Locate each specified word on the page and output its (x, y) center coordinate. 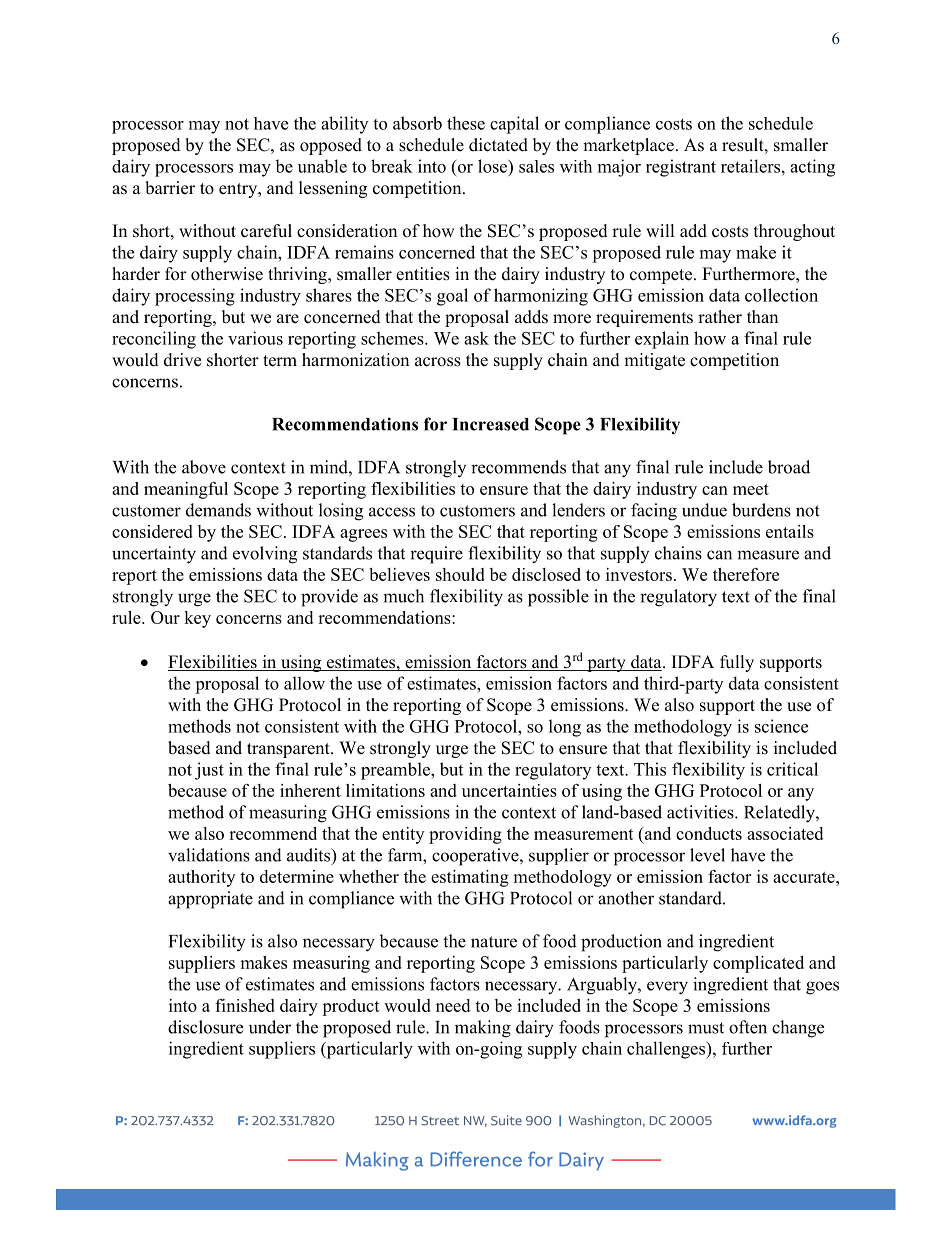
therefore (746, 574)
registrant (681, 168)
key (197, 619)
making (483, 1029)
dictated (498, 145)
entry (239, 190)
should (460, 574)
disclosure (205, 1027)
